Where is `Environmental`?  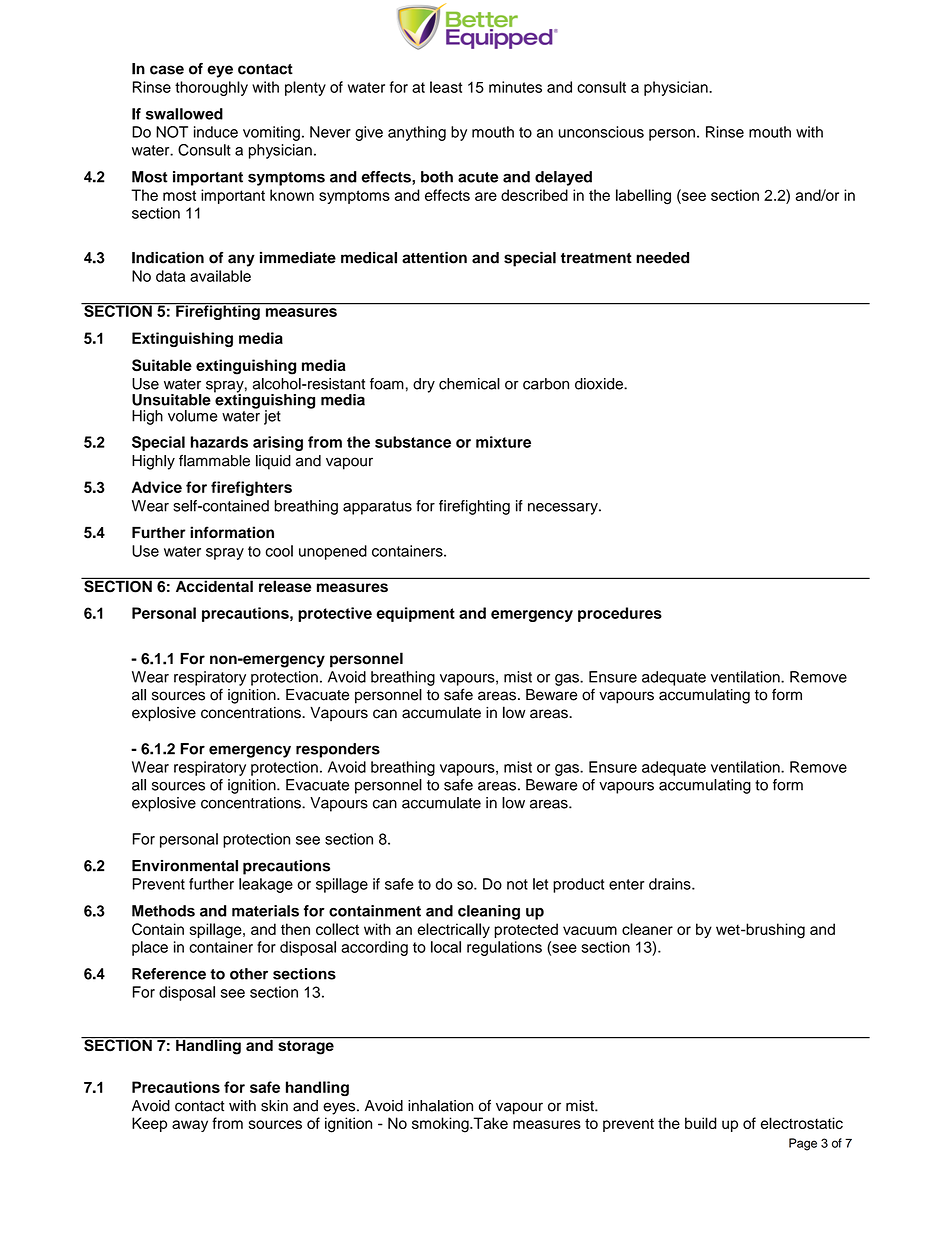 Environmental is located at coordinates (185, 866).
